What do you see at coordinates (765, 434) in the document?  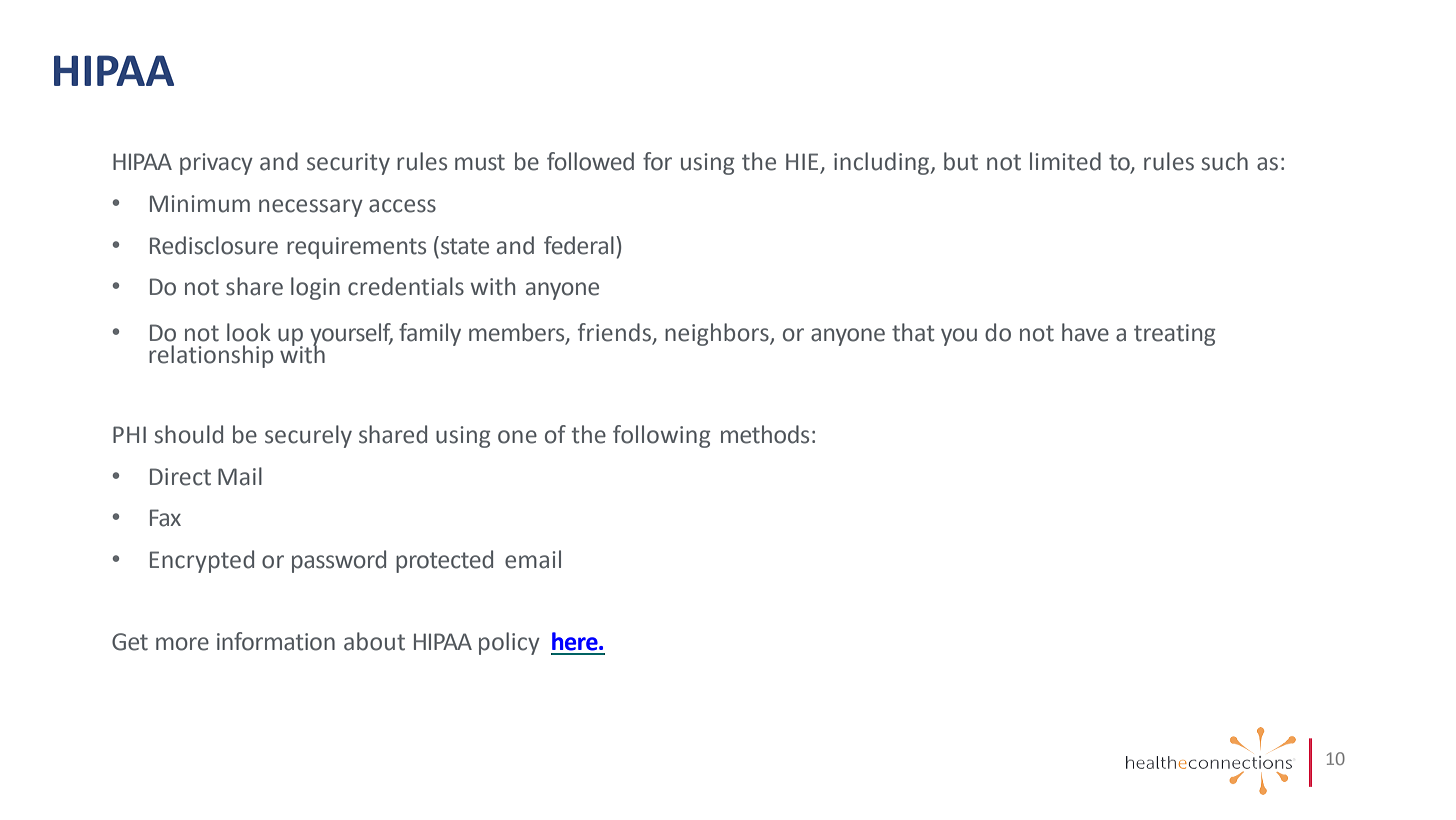 I see `methods` at bounding box center [765, 434].
